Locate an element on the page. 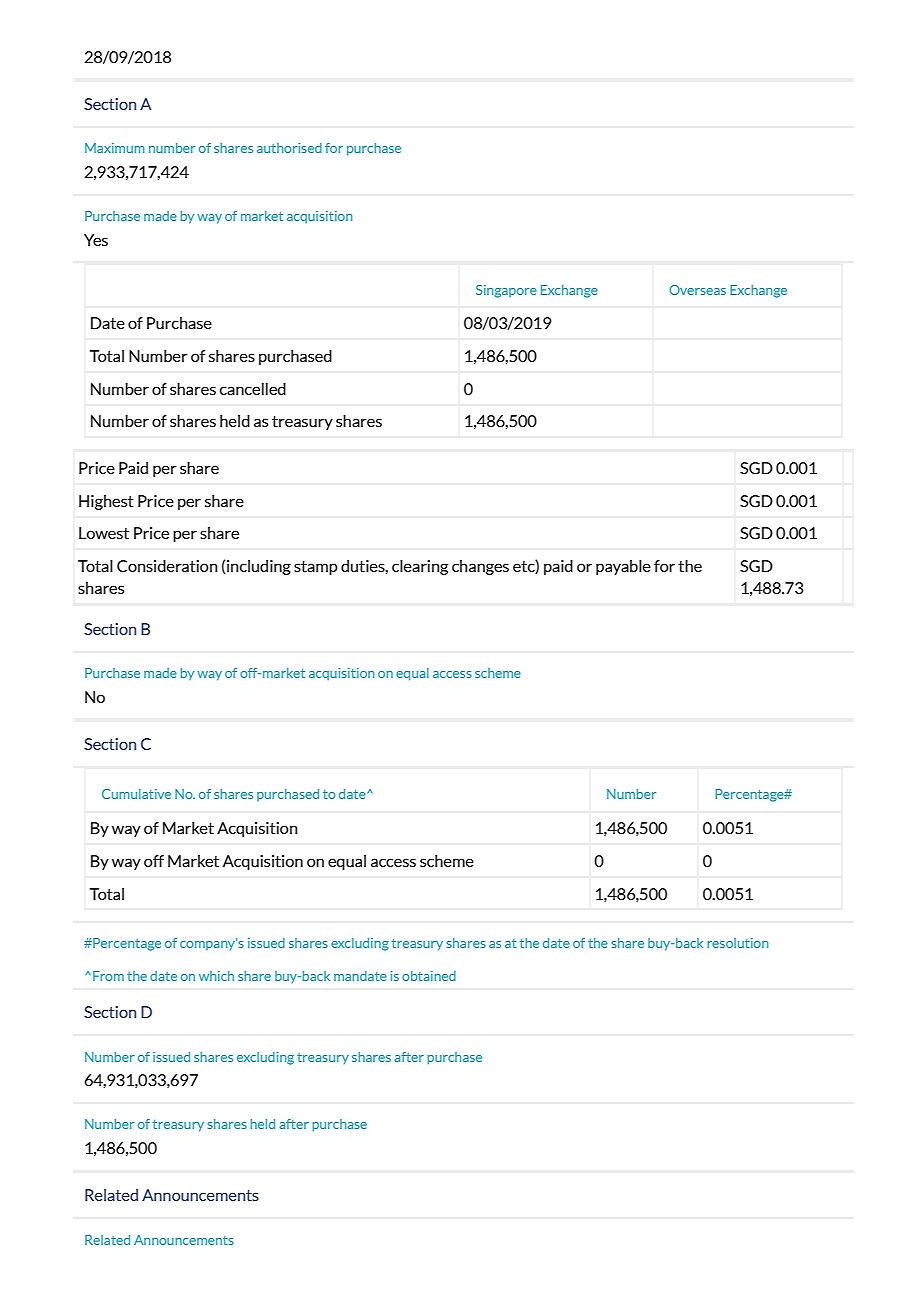 This document has height=1308, width=924. clearing is located at coordinates (420, 567).
